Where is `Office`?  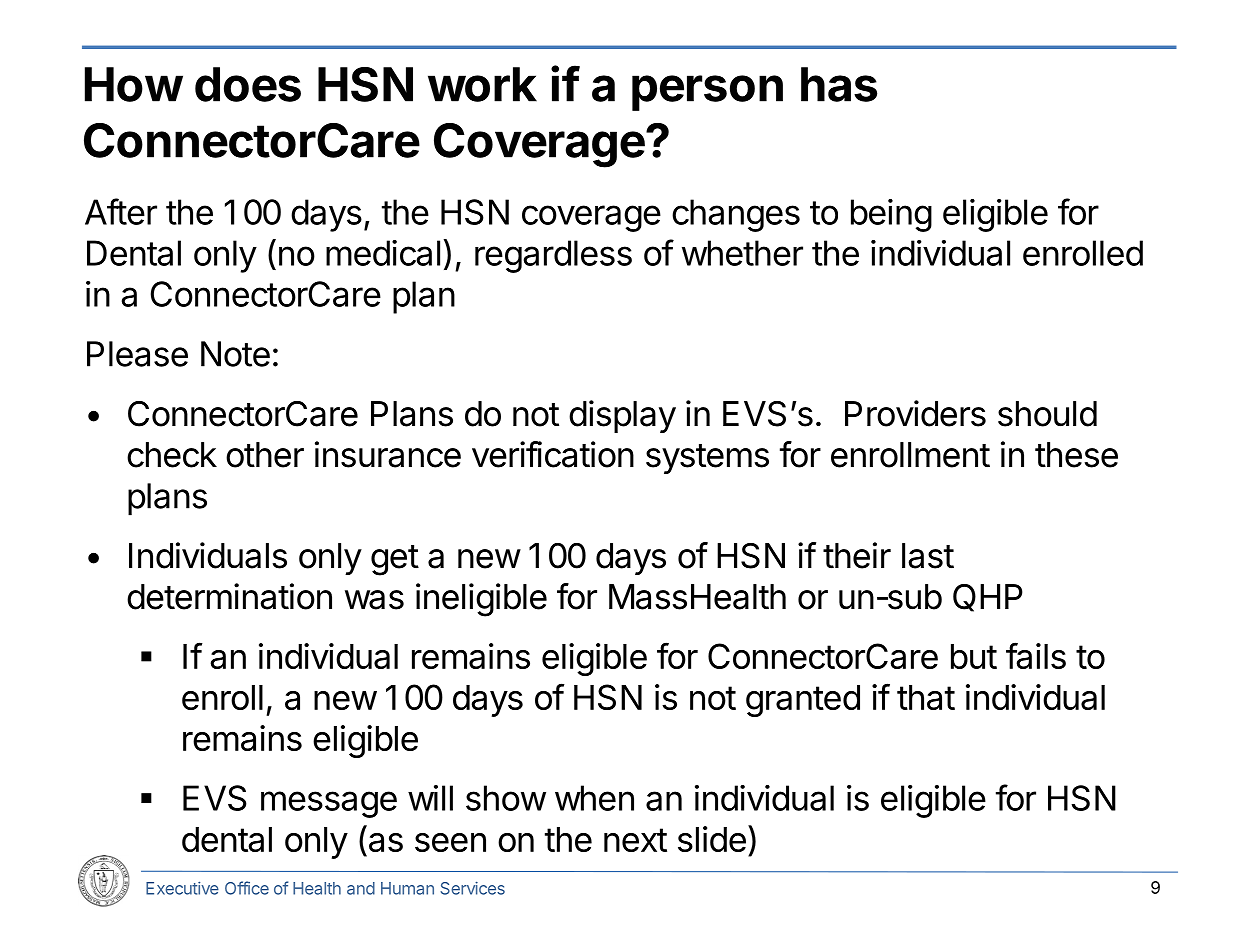
Office is located at coordinates (247, 888).
